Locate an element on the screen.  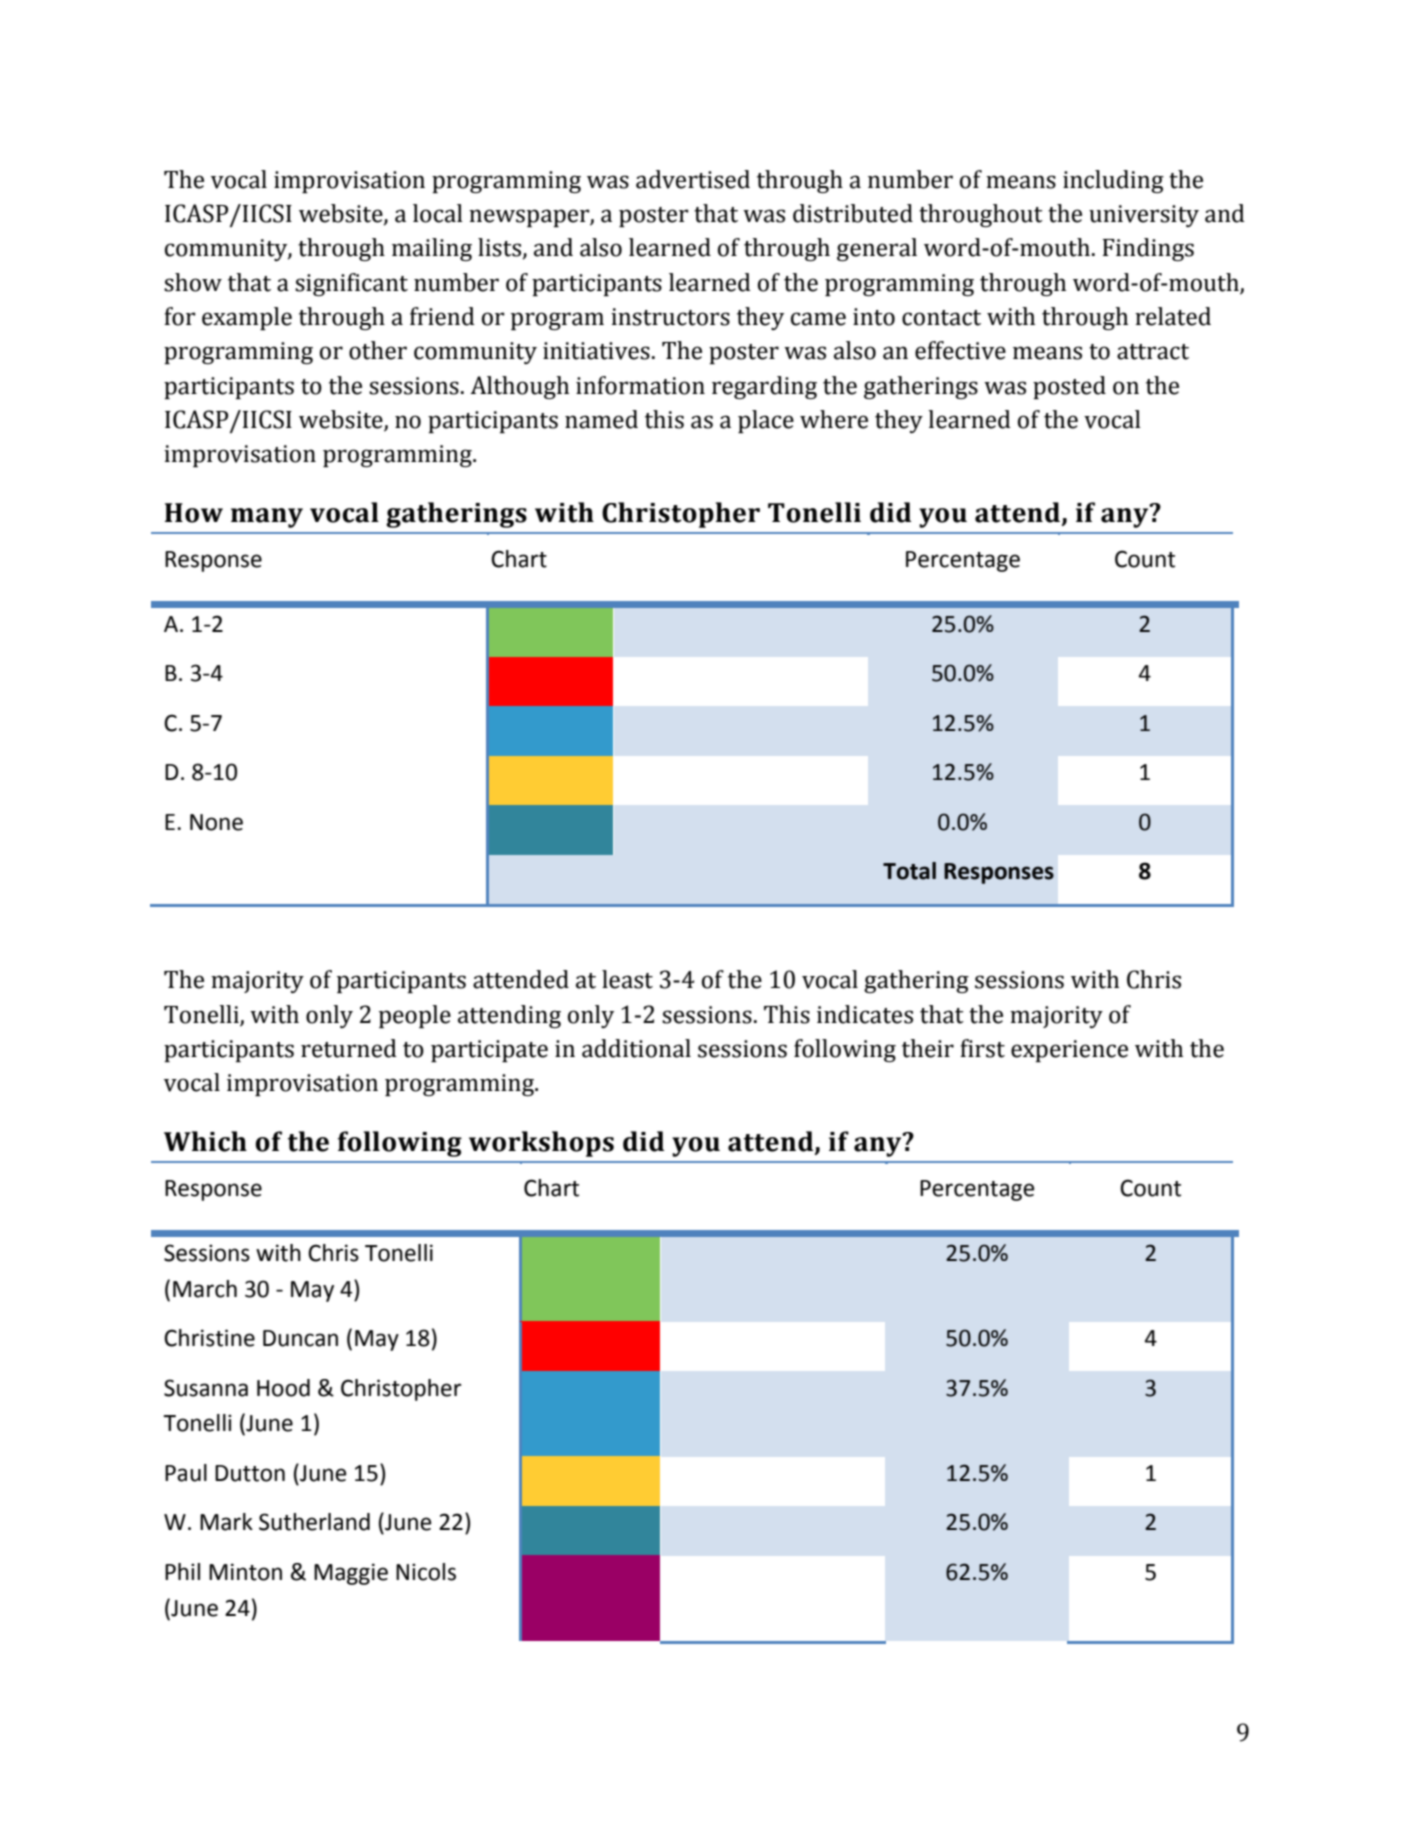
significant is located at coordinates (351, 284).
